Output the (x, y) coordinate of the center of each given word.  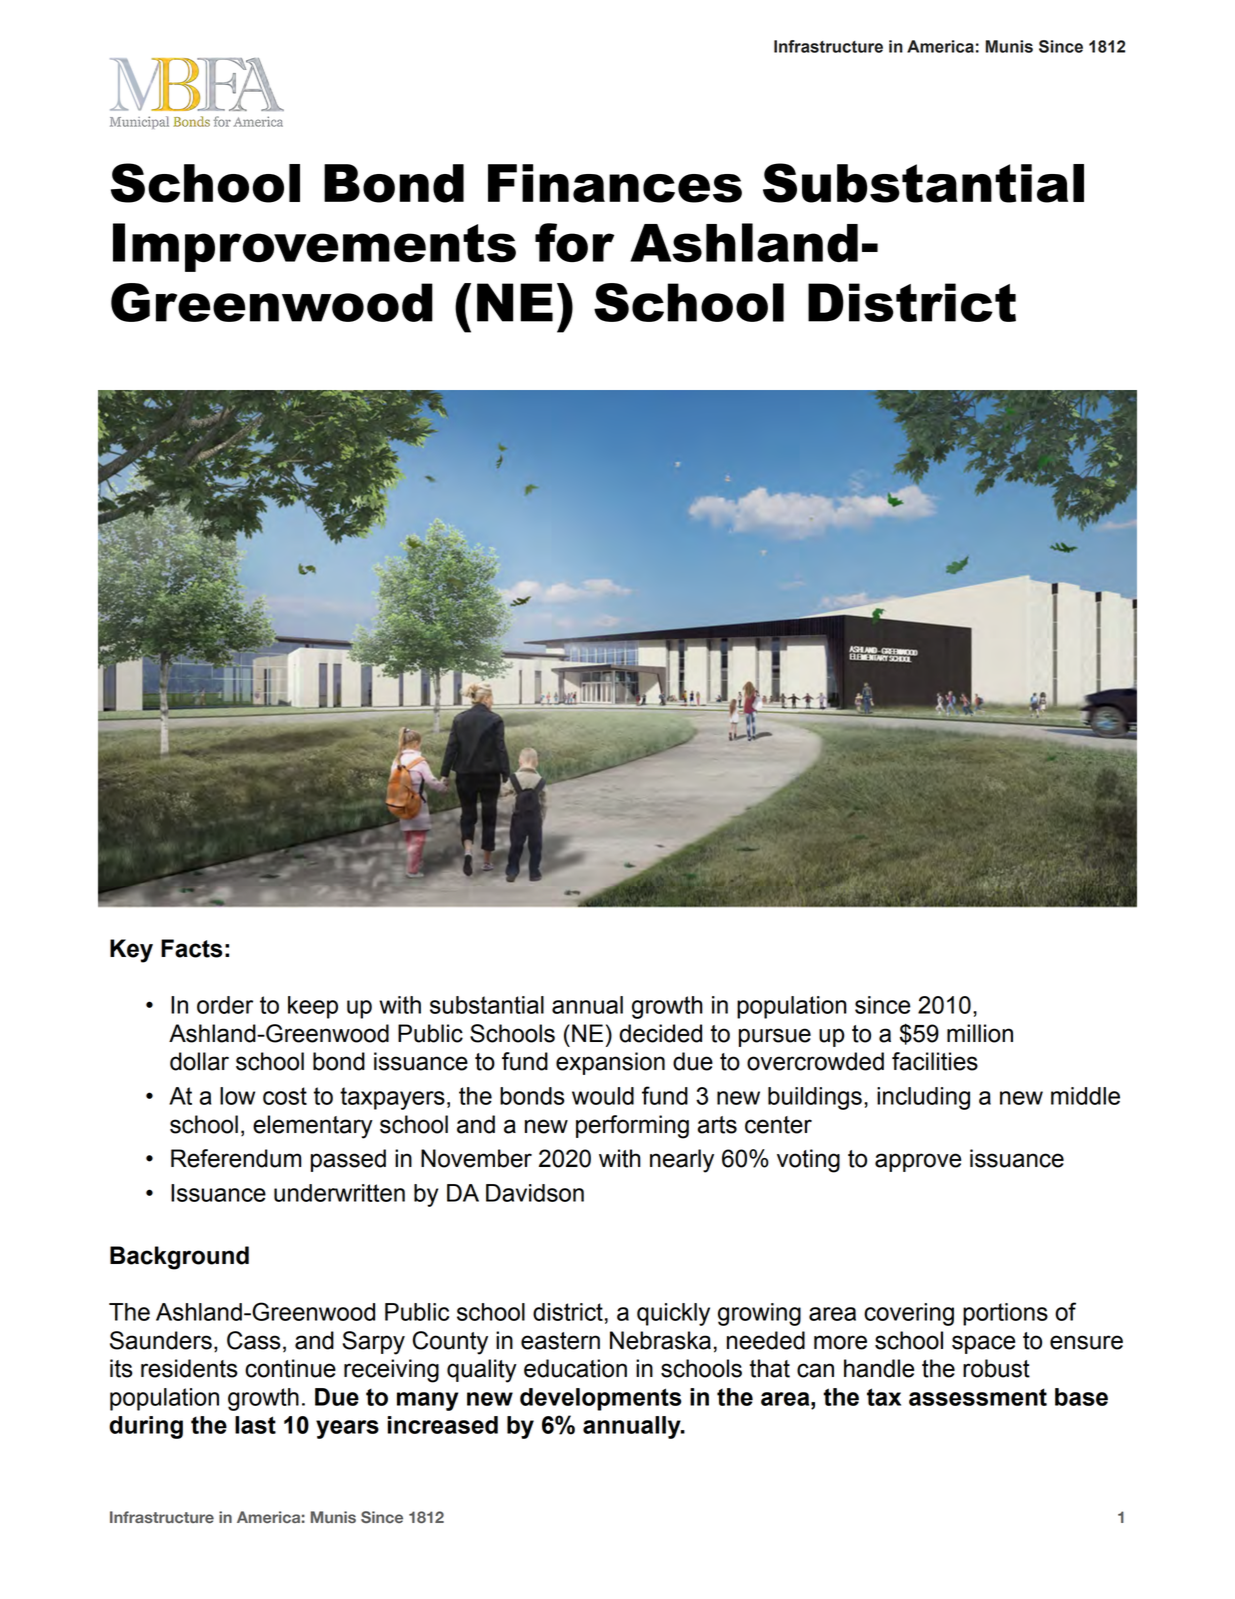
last (255, 1425)
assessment (978, 1397)
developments (601, 1399)
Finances (615, 183)
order (225, 1005)
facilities (935, 1061)
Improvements (314, 247)
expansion (610, 1063)
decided (660, 1033)
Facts (191, 948)
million (980, 1033)
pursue (775, 1037)
